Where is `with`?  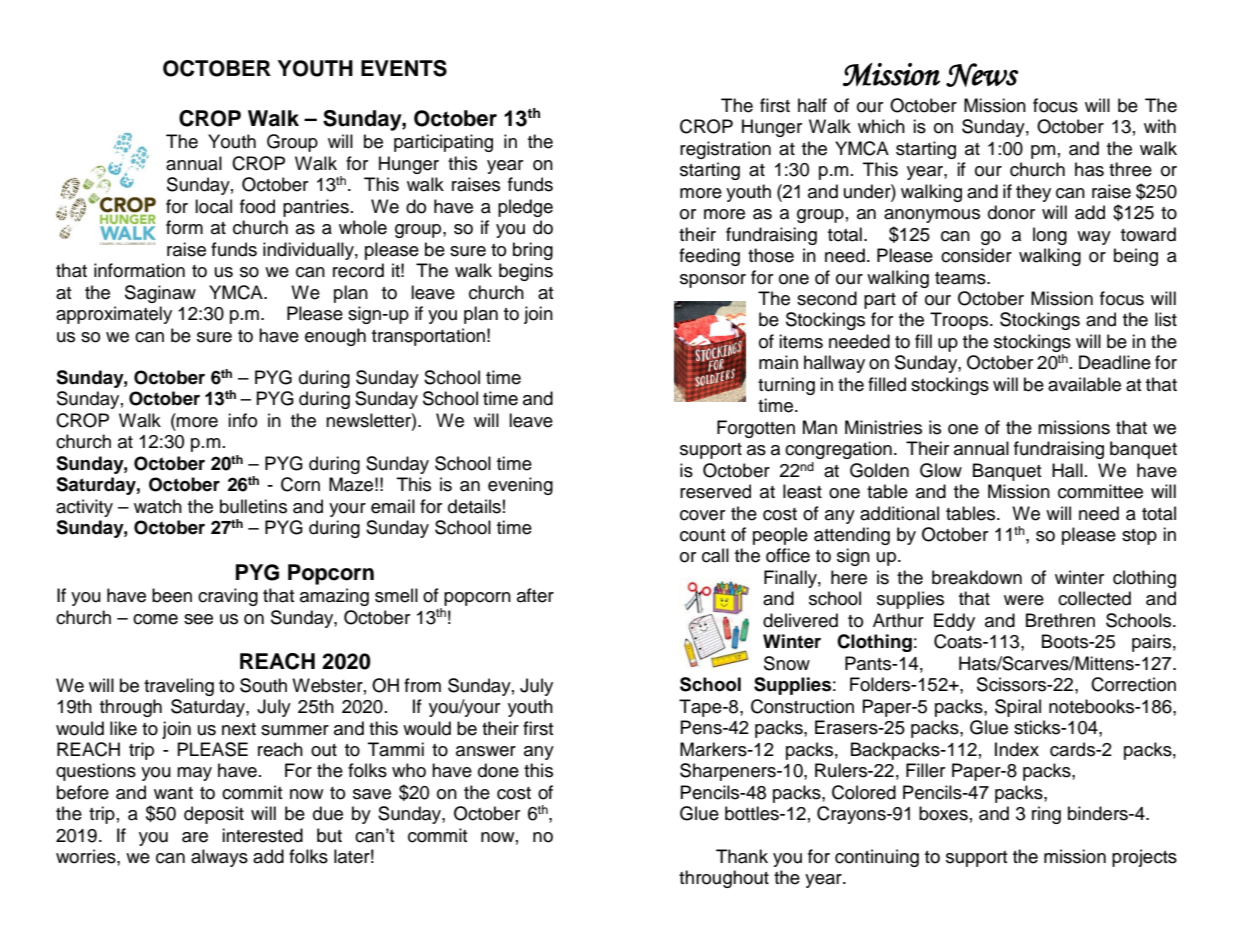 with is located at coordinates (1160, 126).
